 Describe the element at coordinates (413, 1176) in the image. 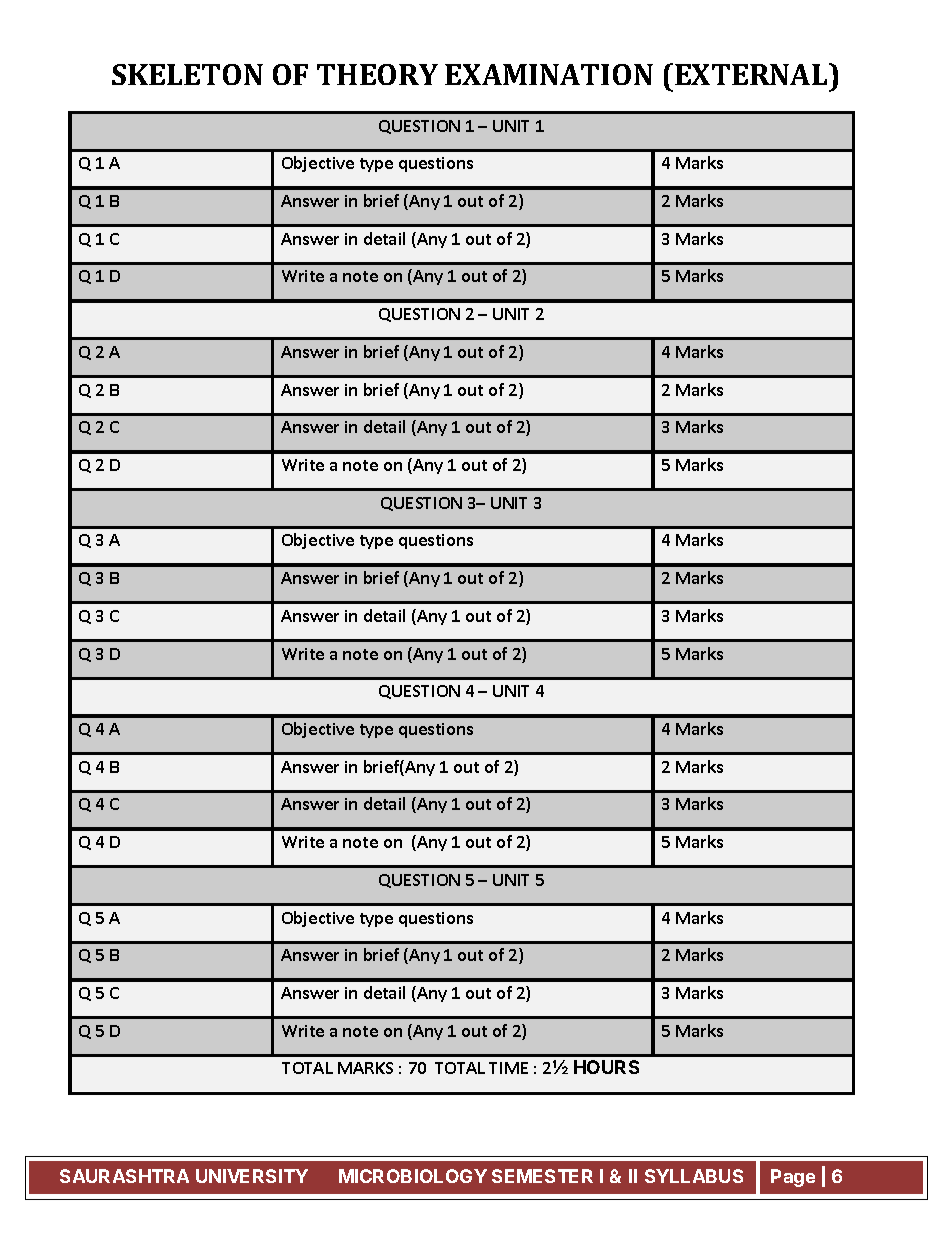

I see `MICROBIOLOGY` at that location.
